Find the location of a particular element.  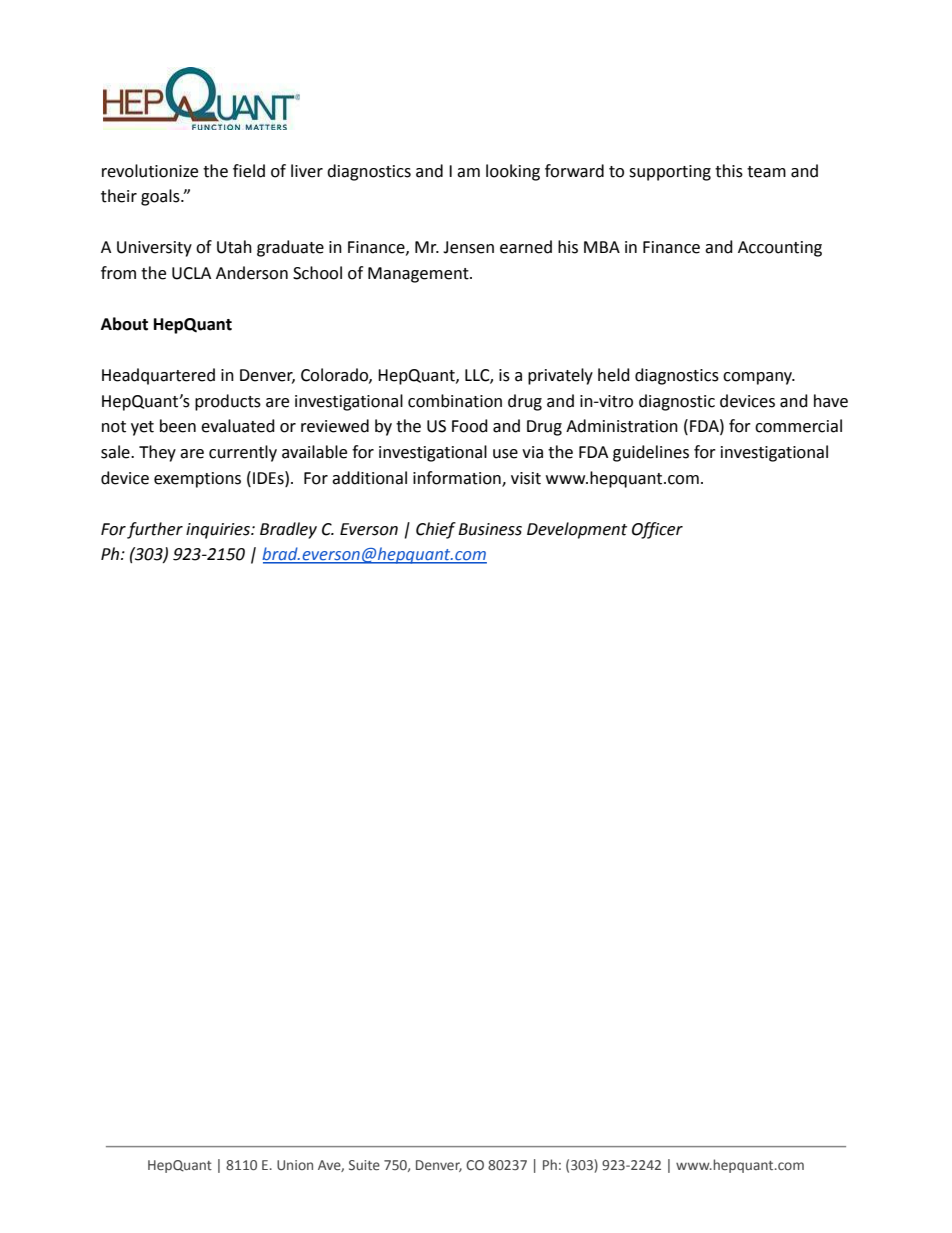

company is located at coordinates (759, 378).
